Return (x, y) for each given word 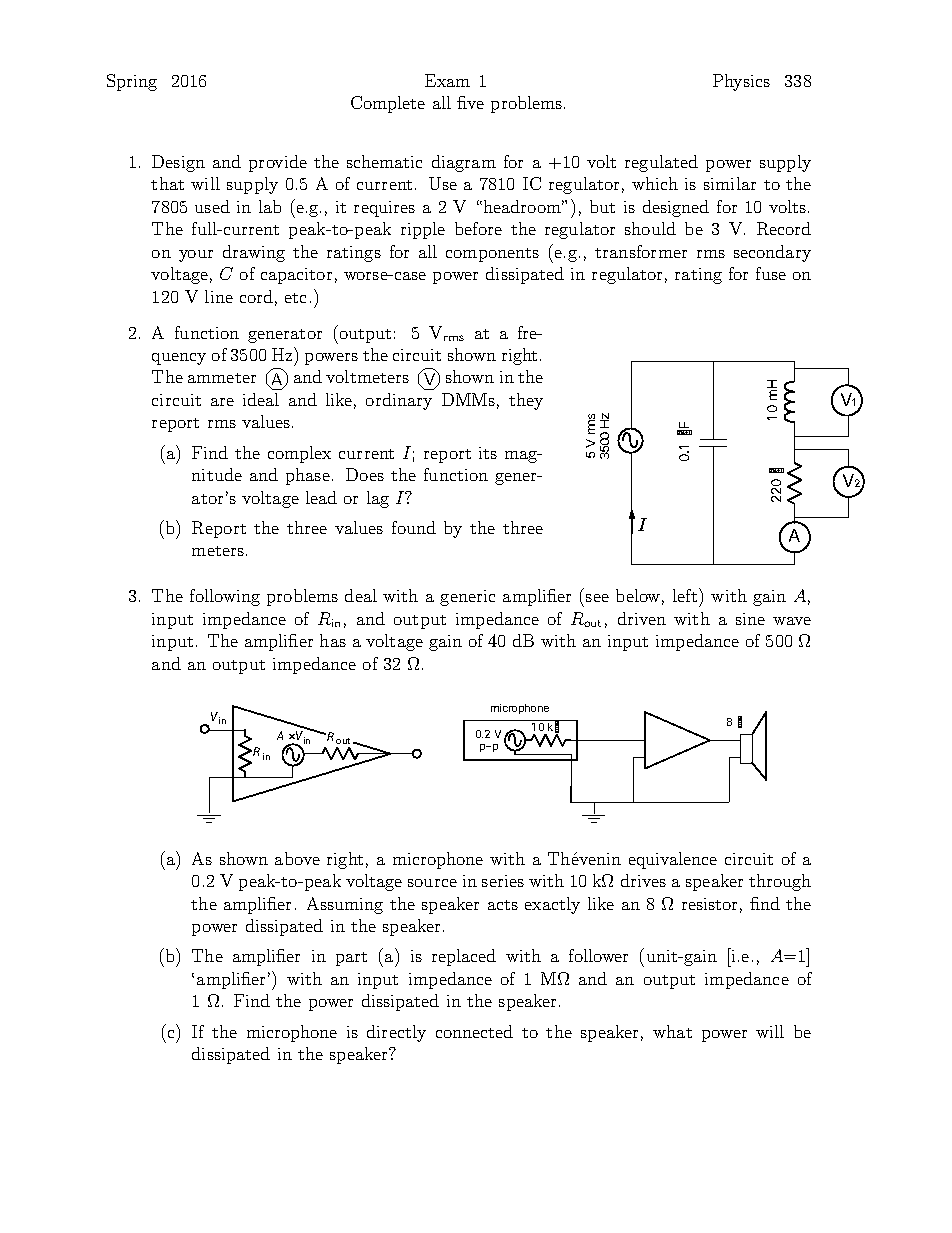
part (351, 959)
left (686, 595)
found (414, 527)
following (225, 597)
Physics (741, 82)
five (470, 102)
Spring (132, 82)
